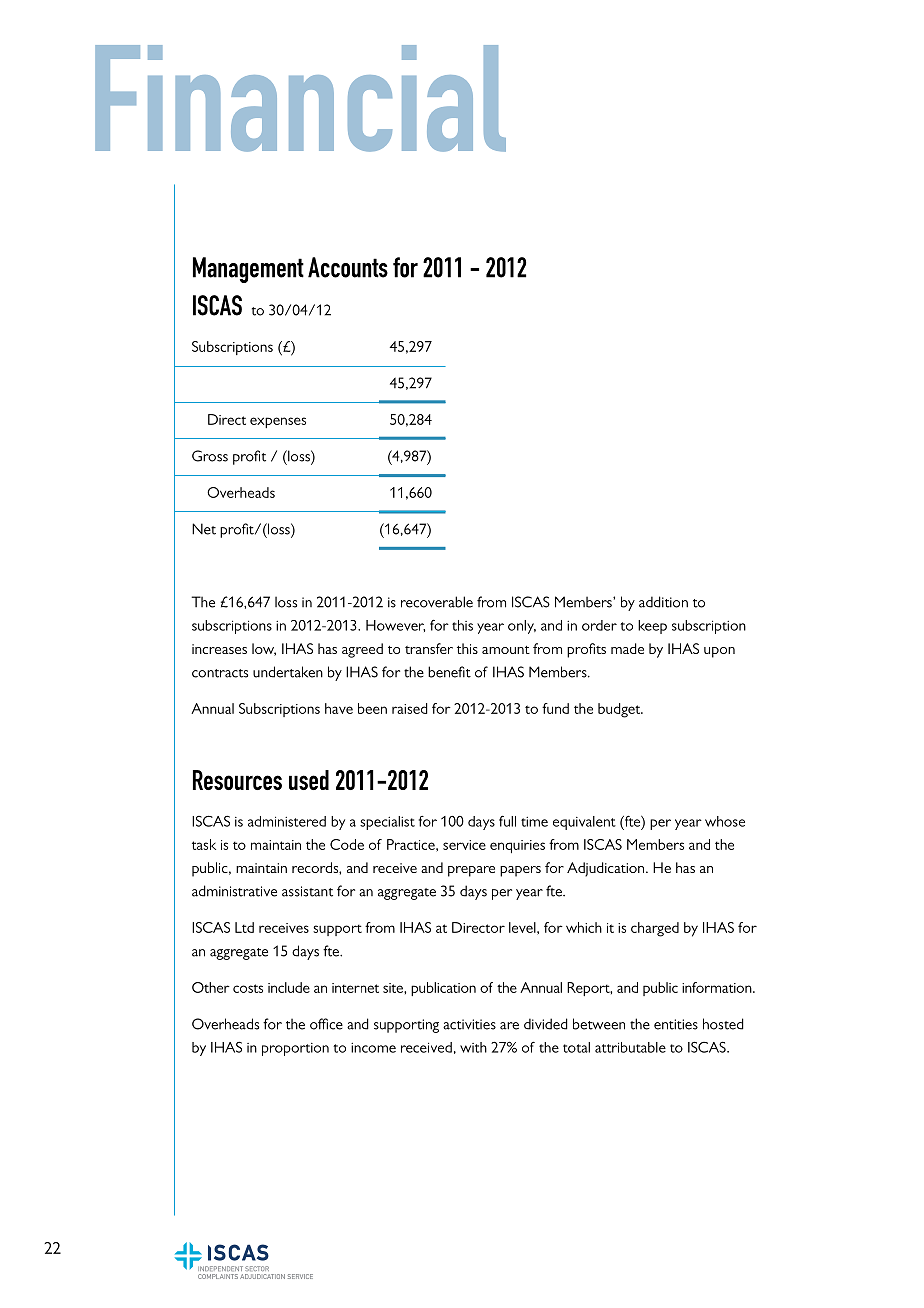 The width and height of the page is (924, 1308). I want to click on budget, so click(620, 710).
